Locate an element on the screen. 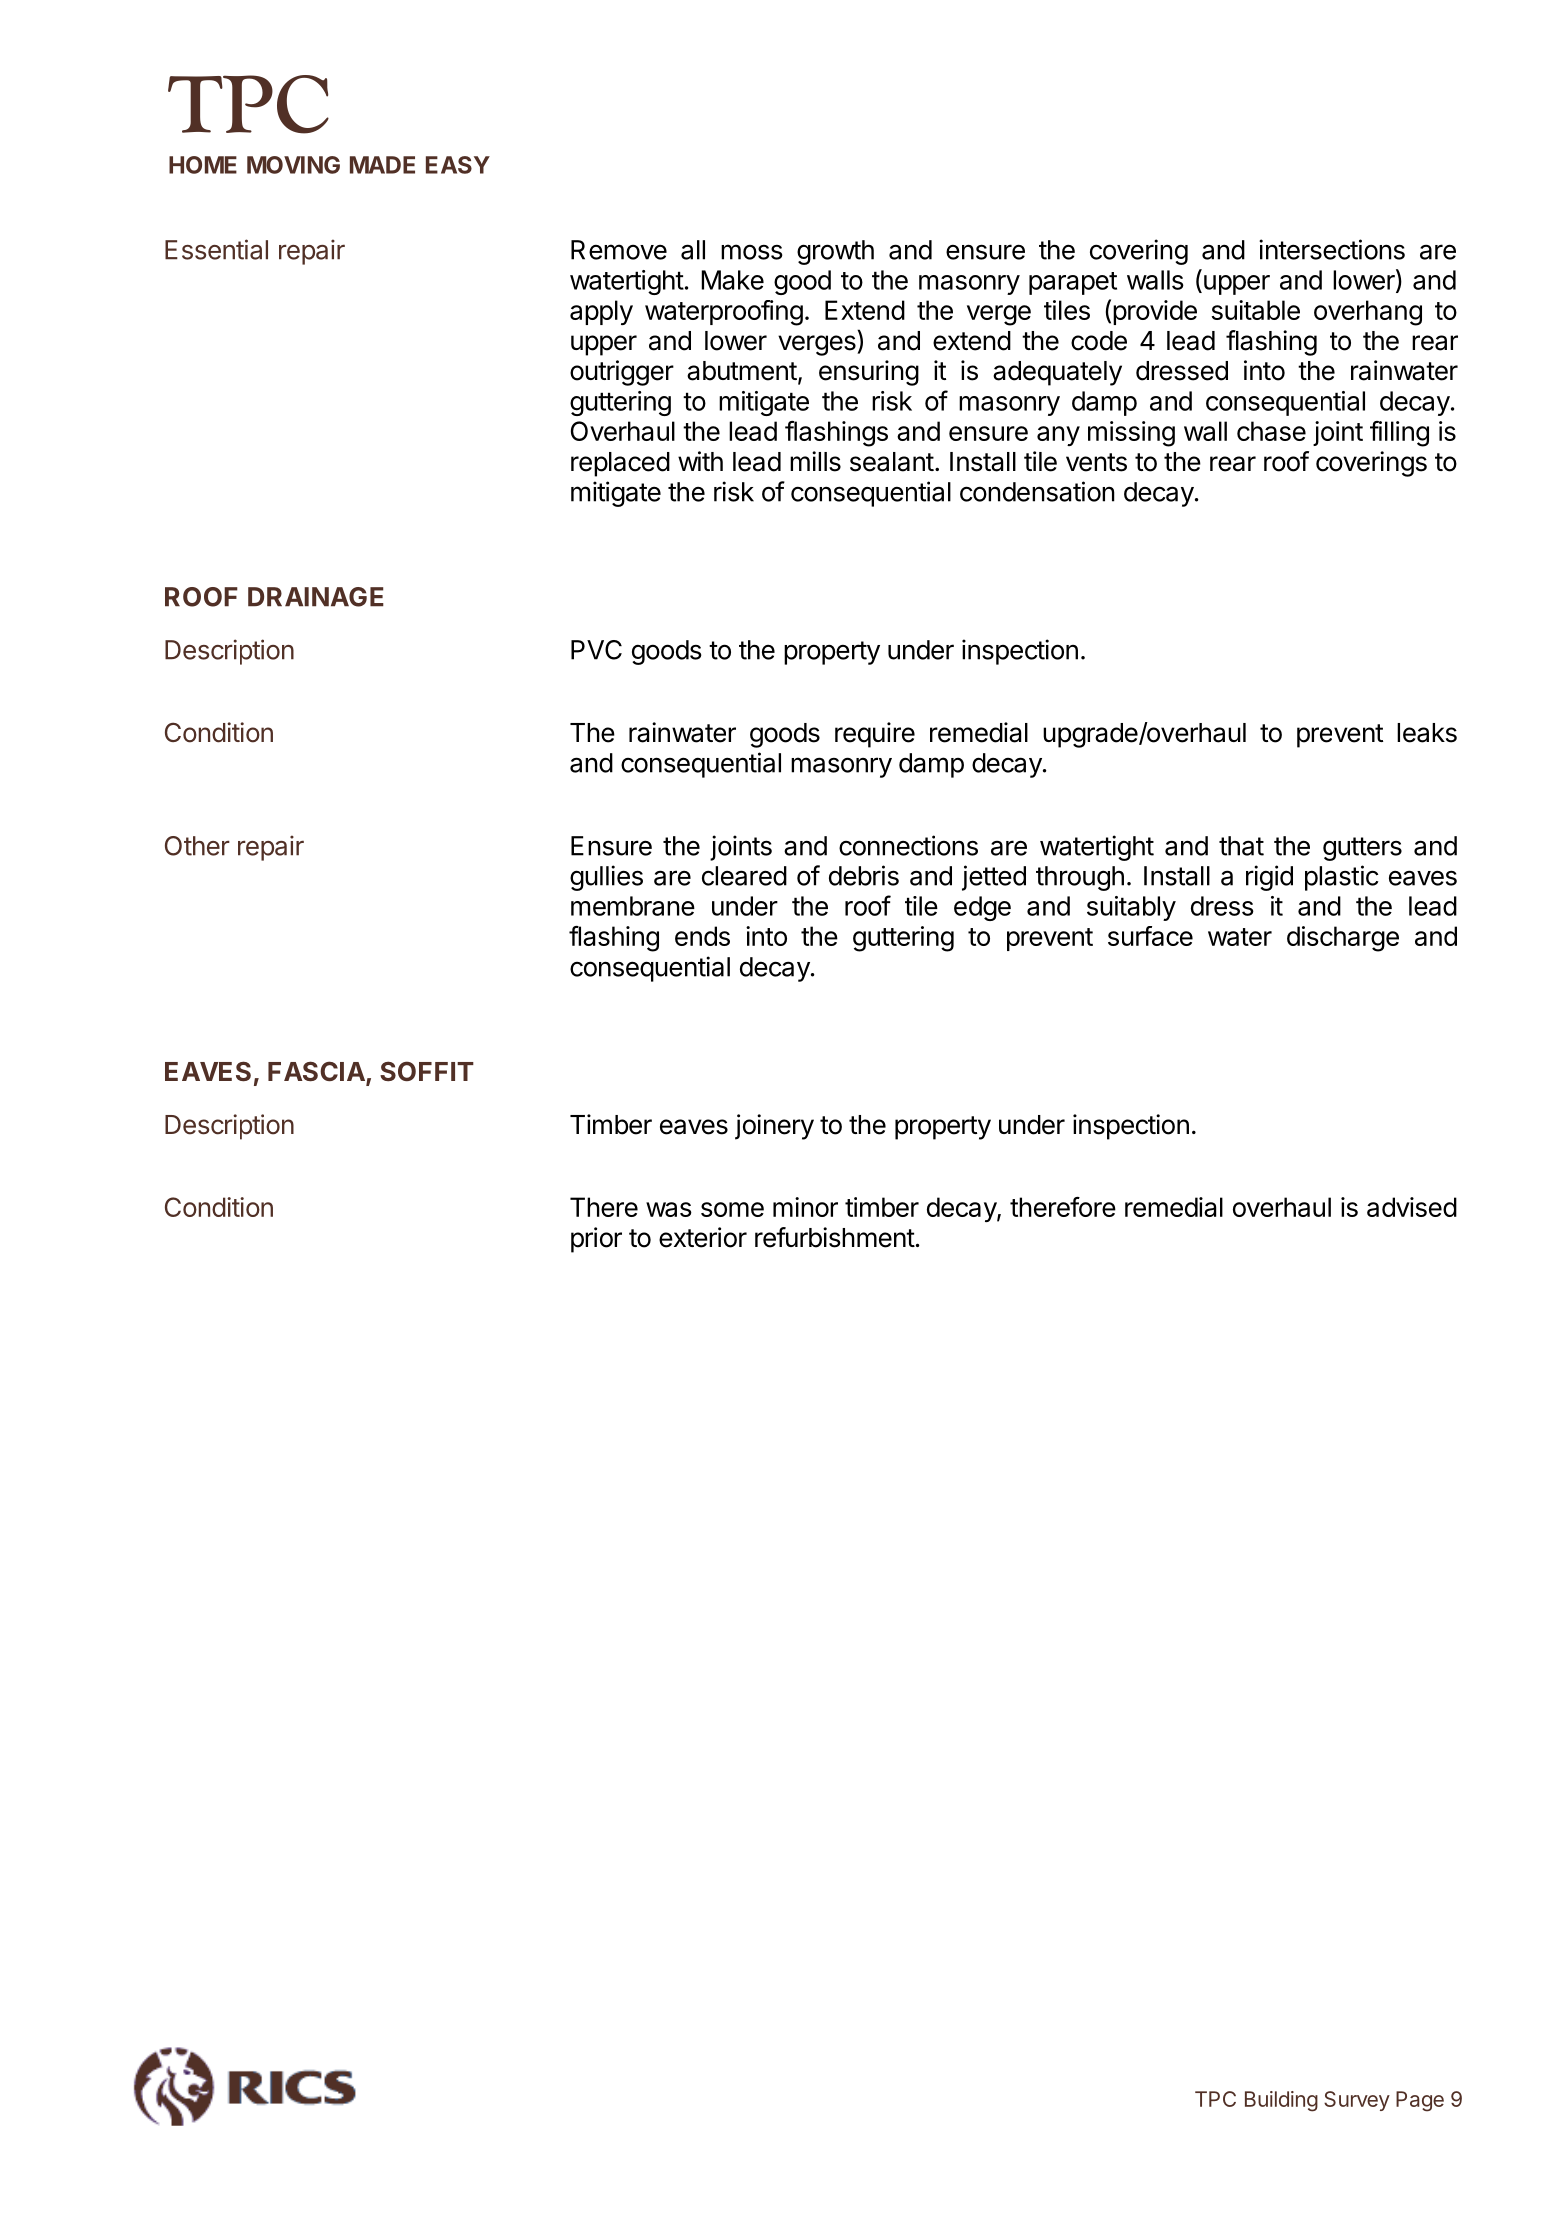  Building is located at coordinates (1281, 2101).
